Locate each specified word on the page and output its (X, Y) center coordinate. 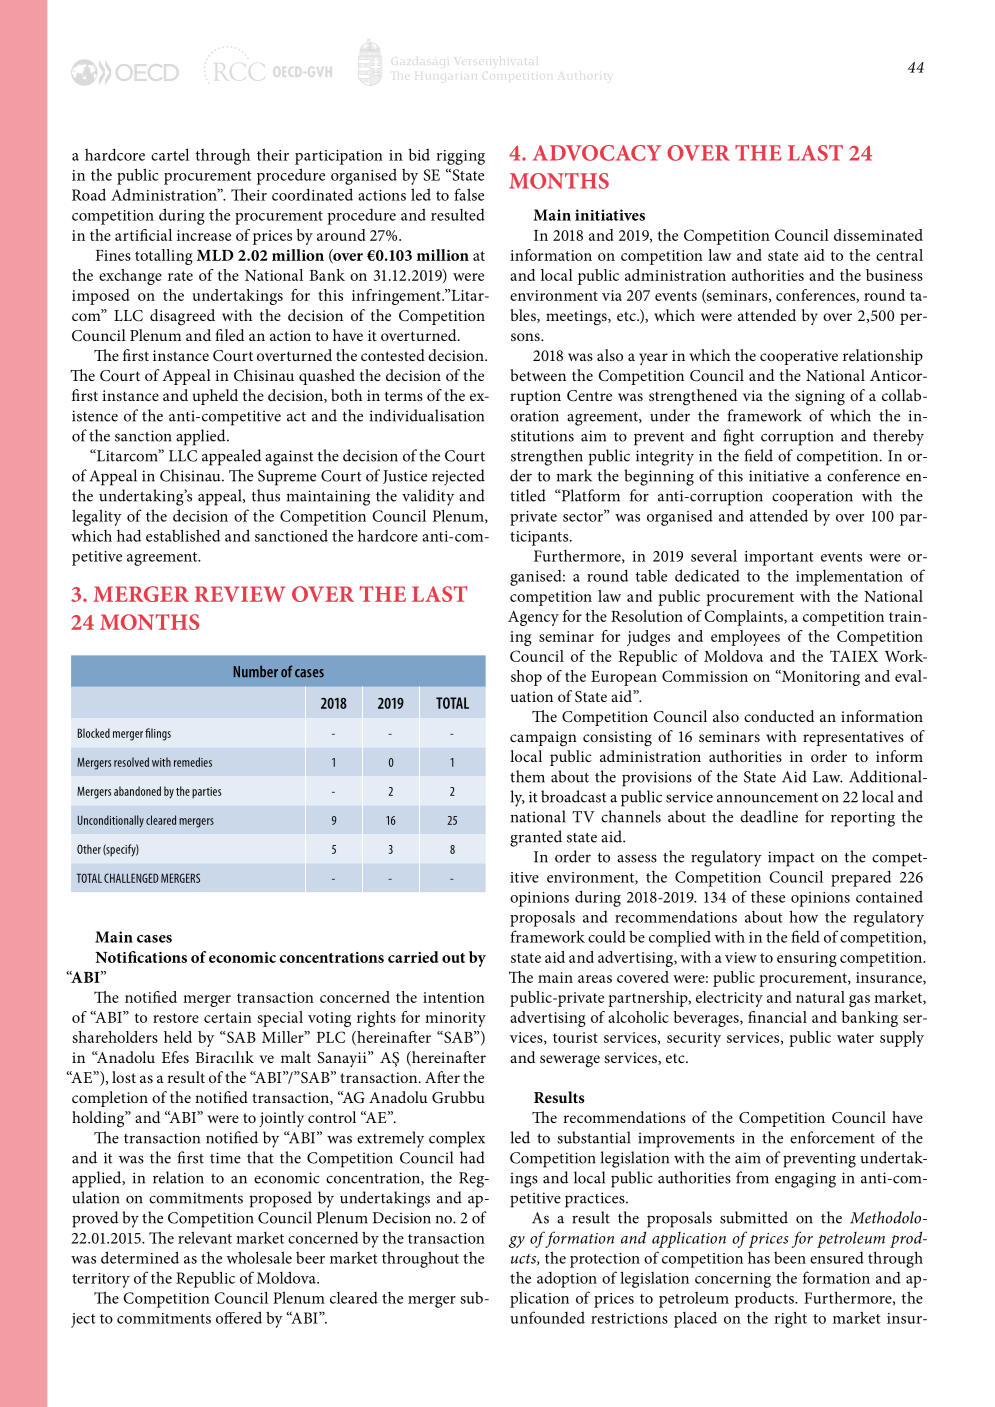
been (790, 1258)
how (803, 916)
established (183, 535)
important (779, 558)
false (469, 194)
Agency (533, 618)
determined (140, 1257)
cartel (170, 154)
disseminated (878, 235)
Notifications (141, 957)
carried (413, 957)
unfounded (547, 1317)
